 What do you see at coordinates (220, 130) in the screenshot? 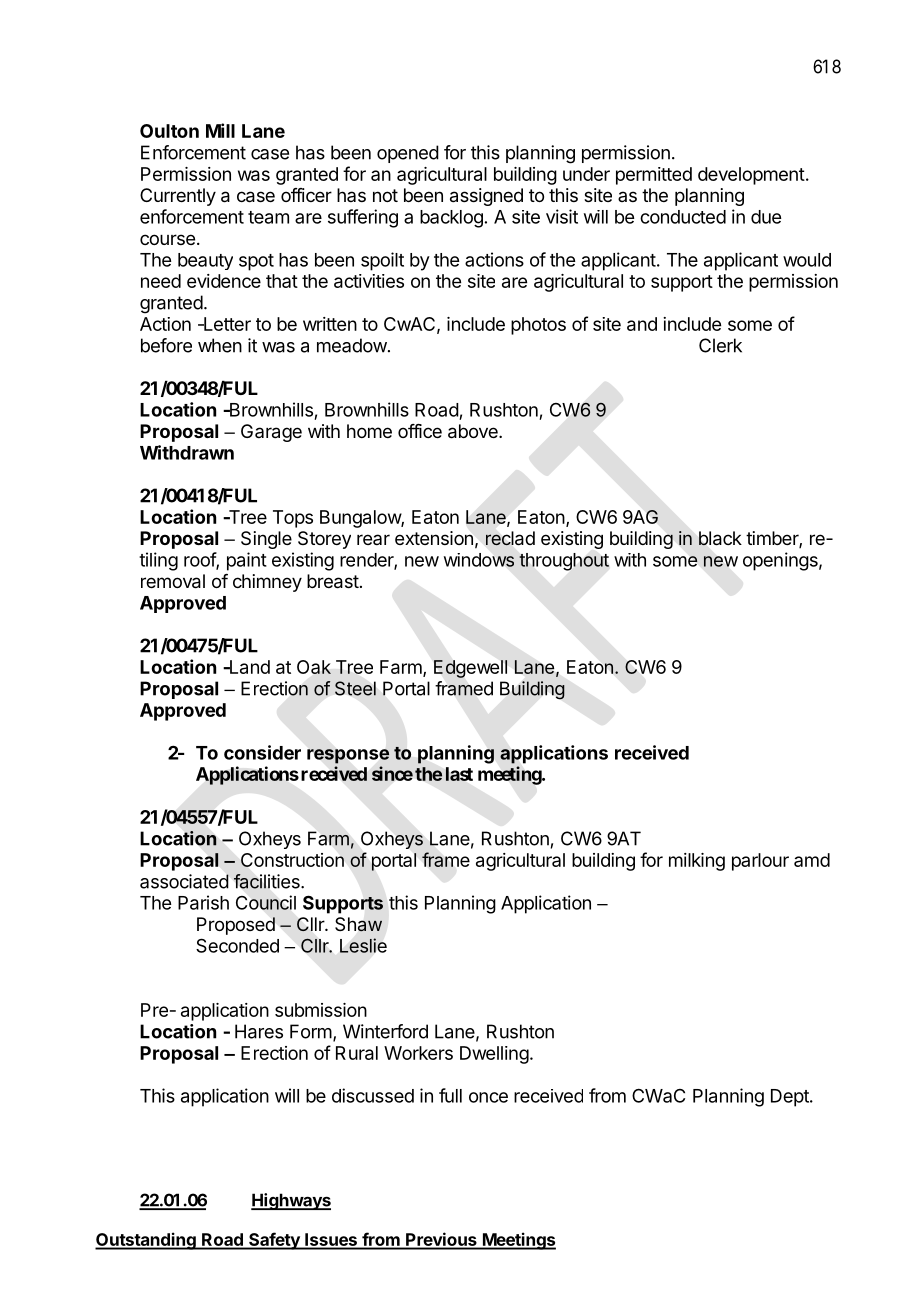
I see `Mill` at bounding box center [220, 130].
